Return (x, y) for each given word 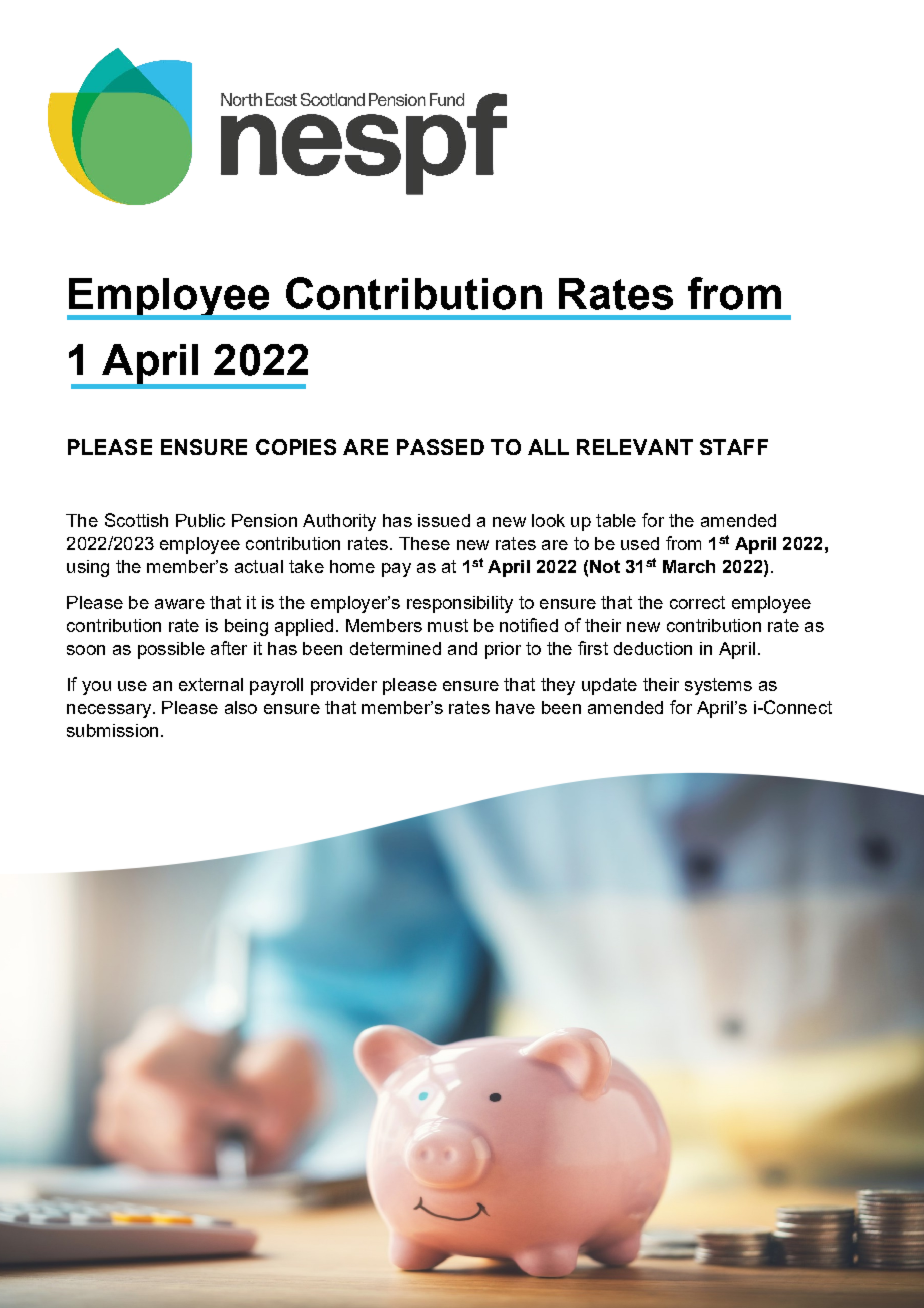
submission (112, 730)
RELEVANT (635, 447)
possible (171, 650)
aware (180, 604)
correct (697, 602)
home (352, 566)
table (616, 520)
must (448, 625)
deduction (653, 648)
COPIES (296, 447)
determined (395, 648)
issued (444, 520)
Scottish (136, 520)
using (88, 568)
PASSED (440, 447)
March (689, 566)
